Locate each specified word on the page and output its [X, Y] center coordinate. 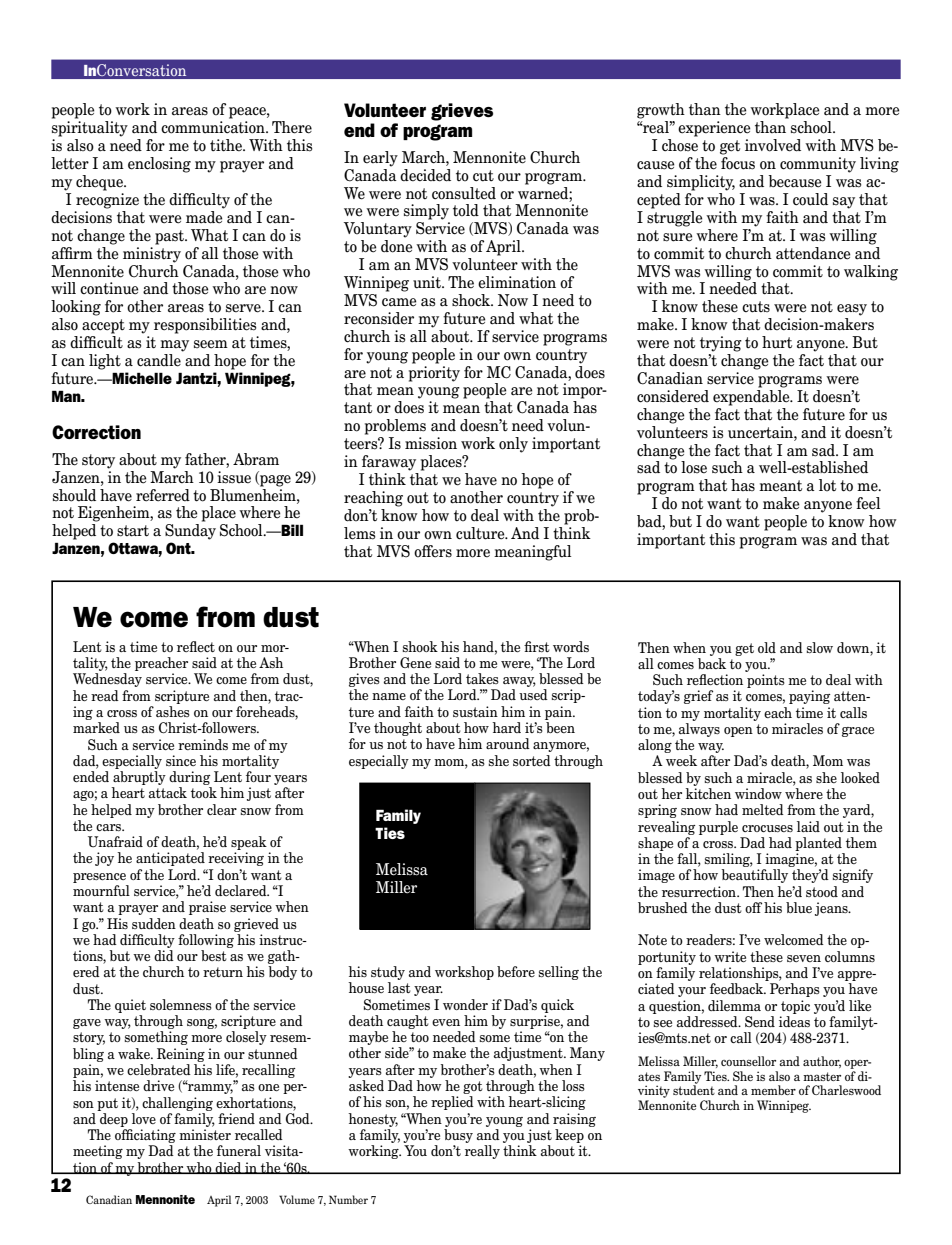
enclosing [159, 165]
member [773, 1090]
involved [773, 145]
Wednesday [107, 680]
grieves [462, 112]
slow [820, 647]
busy [458, 1136]
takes [482, 678]
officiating [145, 1137]
